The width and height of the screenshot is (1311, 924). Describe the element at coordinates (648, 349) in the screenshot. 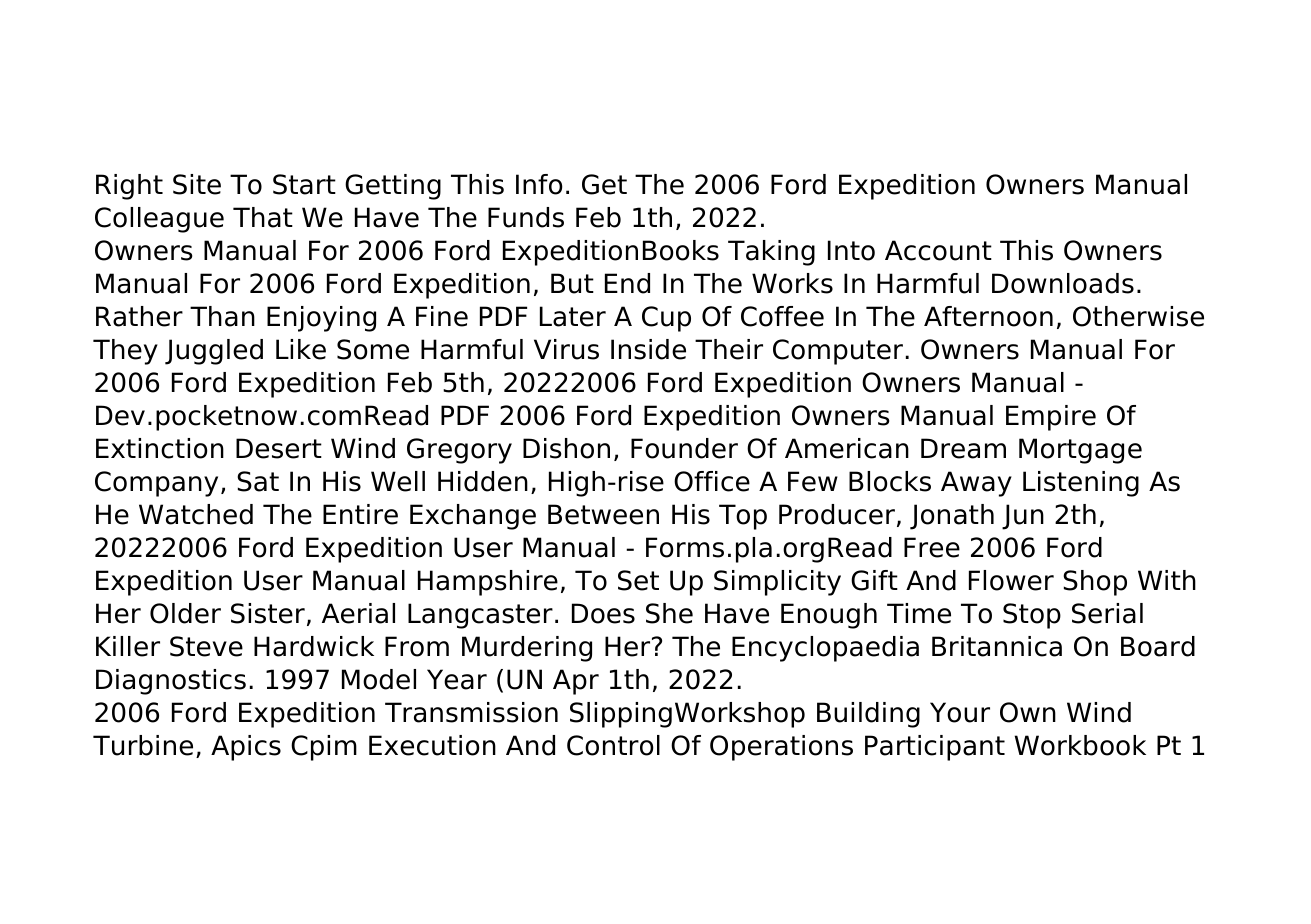

I see `Inside` at that location.
